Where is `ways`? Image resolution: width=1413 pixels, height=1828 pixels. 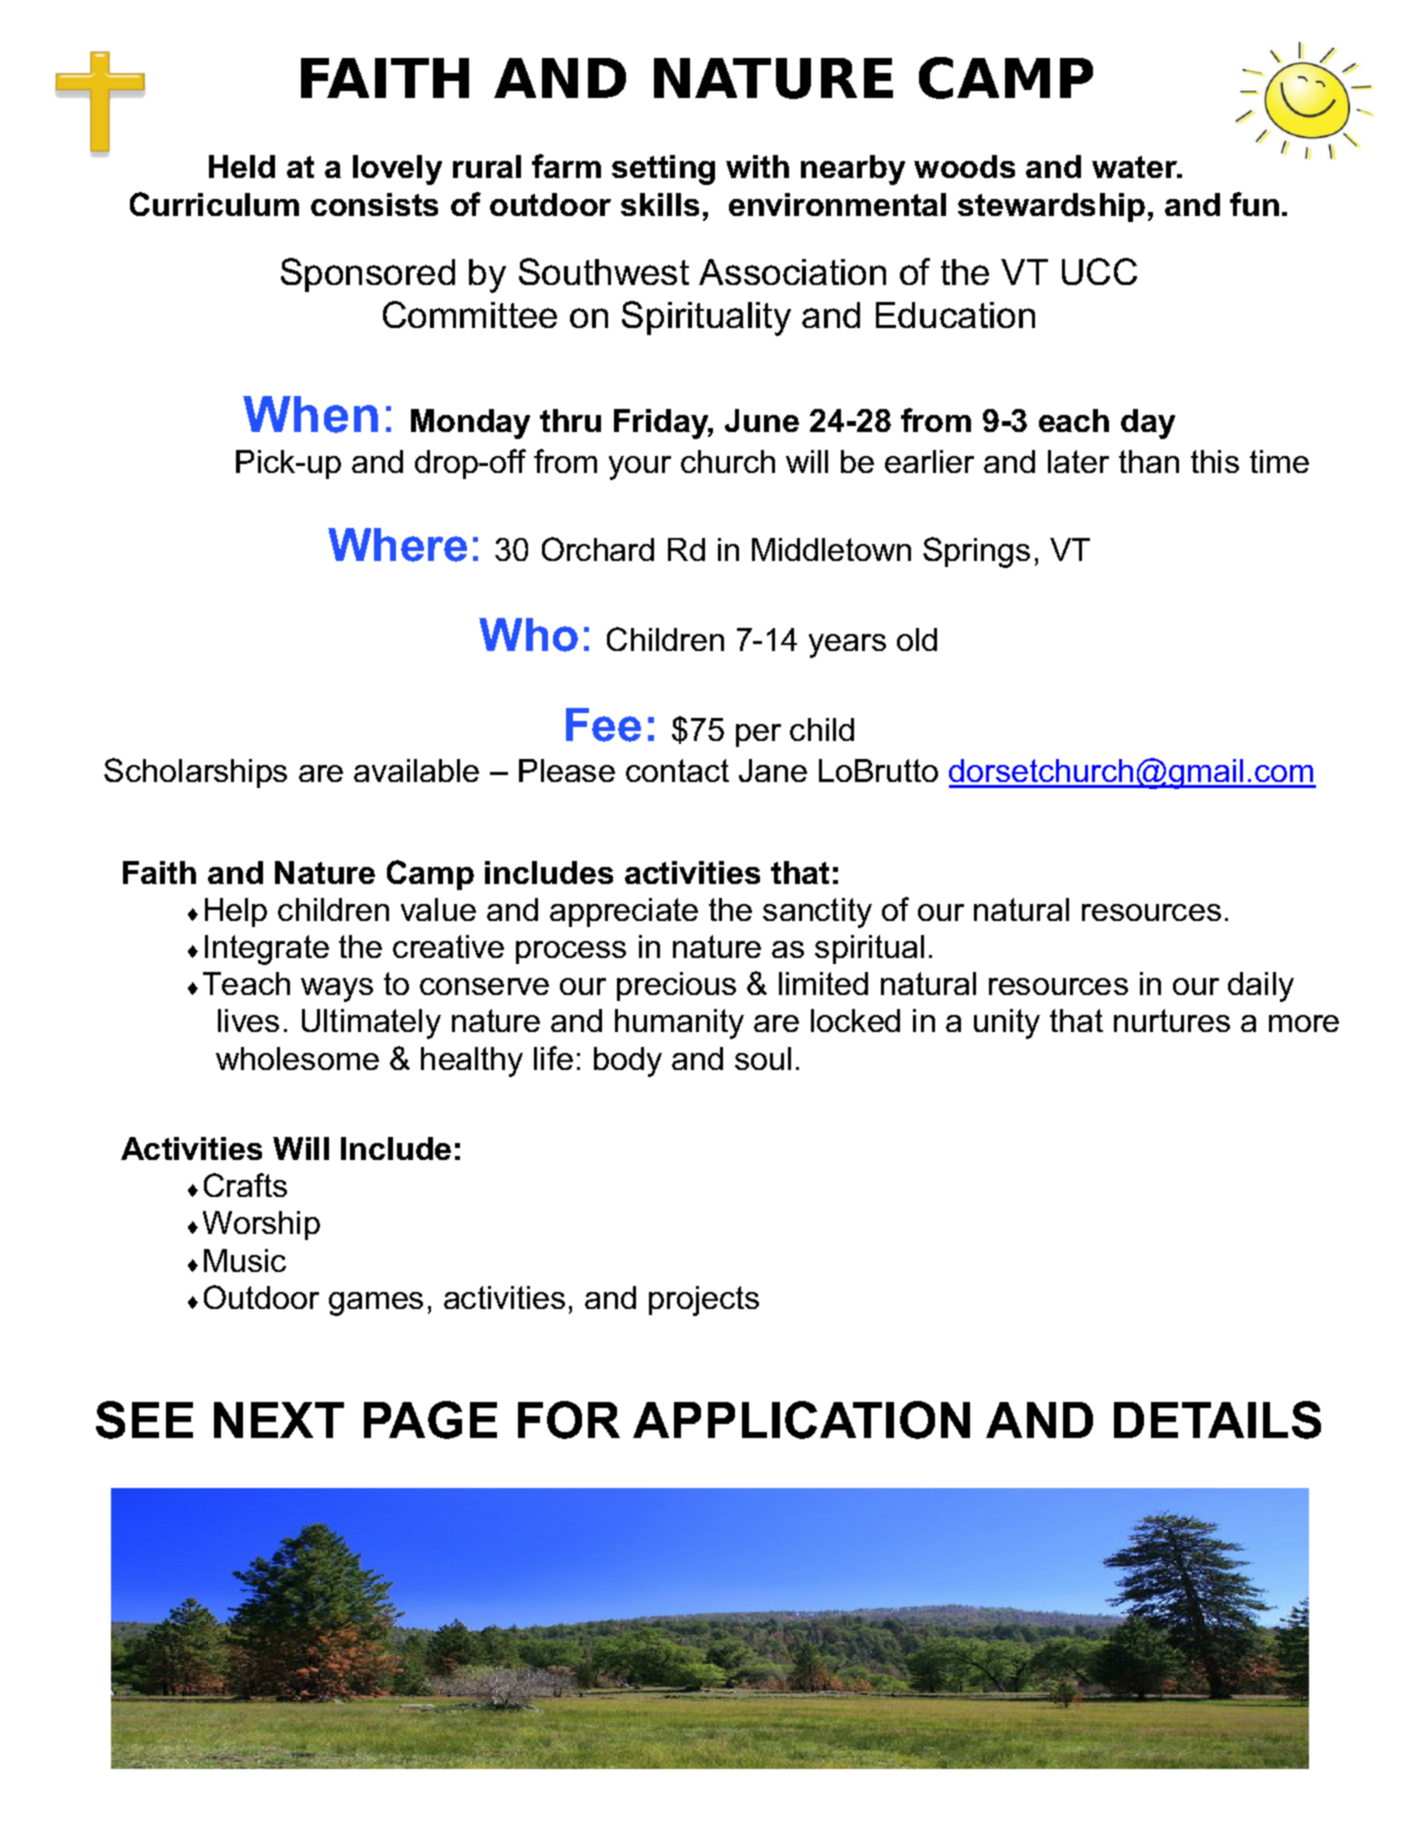
ways is located at coordinates (337, 990).
